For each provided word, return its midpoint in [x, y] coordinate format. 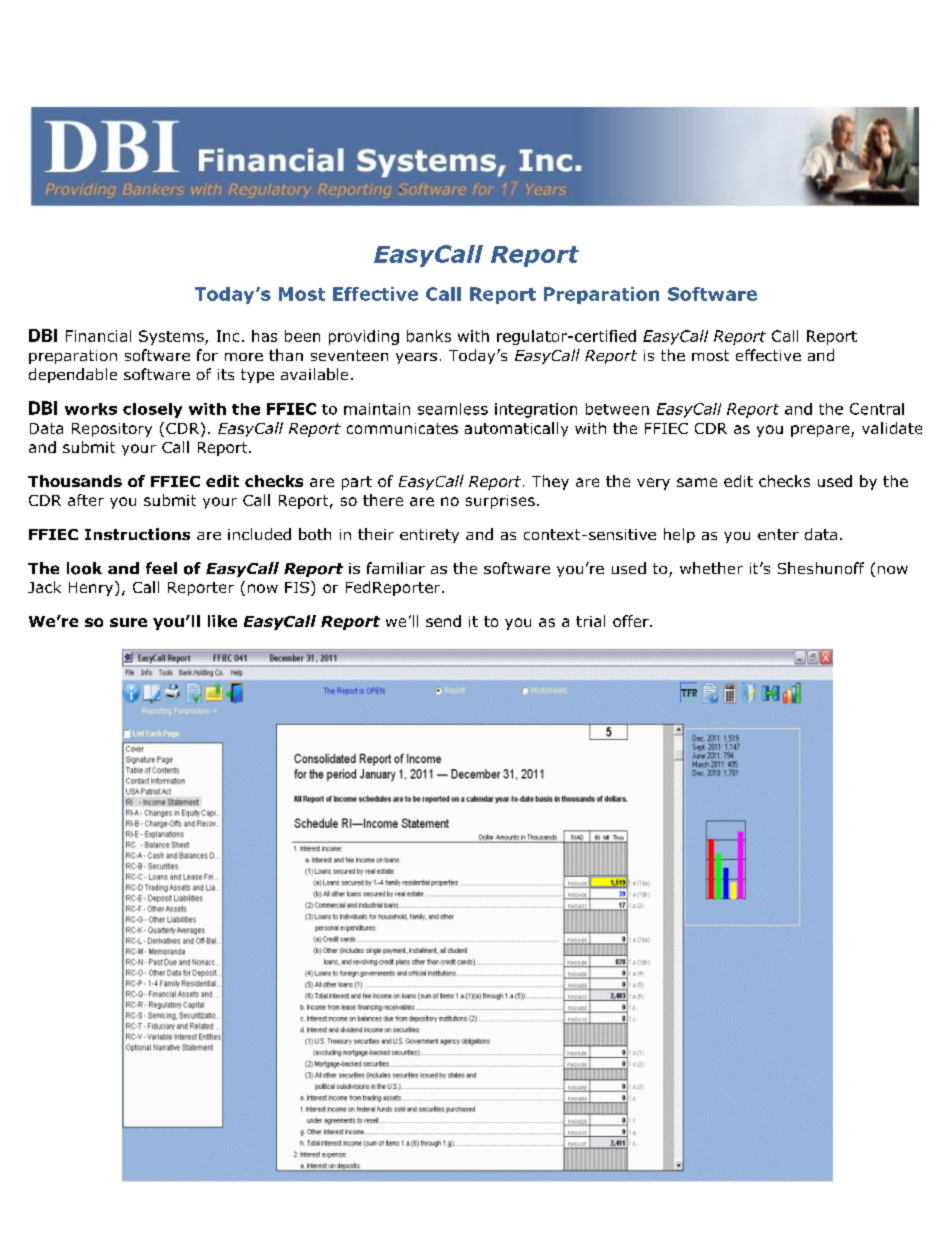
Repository [112, 430]
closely [152, 410]
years [416, 358]
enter [778, 534]
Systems [172, 337]
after [86, 500]
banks [429, 336]
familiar [396, 568]
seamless [453, 409]
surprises [500, 502]
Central [877, 409]
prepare [821, 431]
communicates [402, 428]
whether [711, 568]
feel [161, 568]
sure [128, 622]
